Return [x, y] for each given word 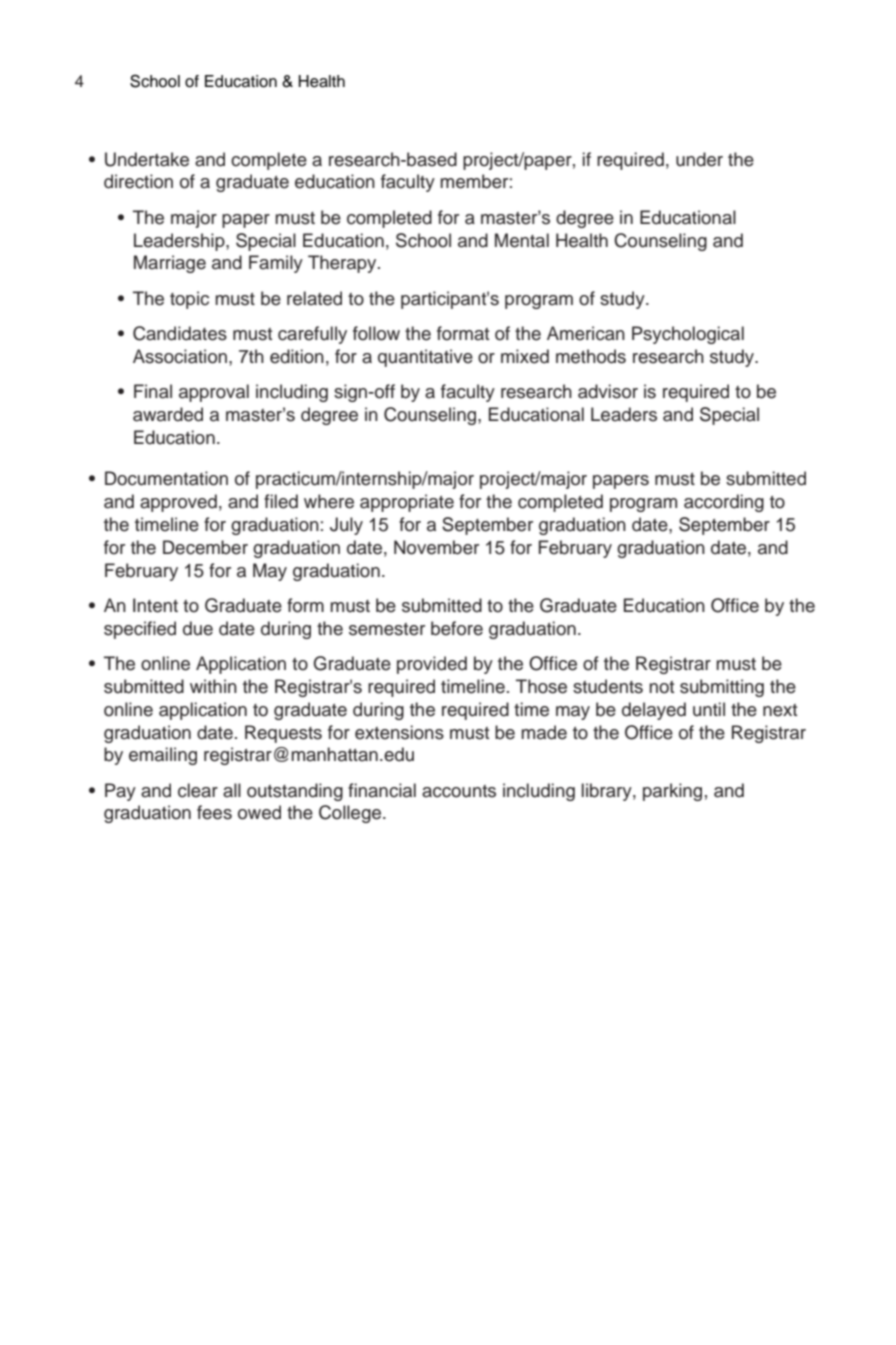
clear [198, 790]
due [198, 628]
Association [180, 356]
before [457, 628]
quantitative [425, 358]
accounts [459, 791]
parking [672, 792]
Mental [522, 240]
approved [178, 503]
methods [591, 356]
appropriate [407, 503]
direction [138, 181]
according [724, 503]
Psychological [688, 335]
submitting [722, 688]
